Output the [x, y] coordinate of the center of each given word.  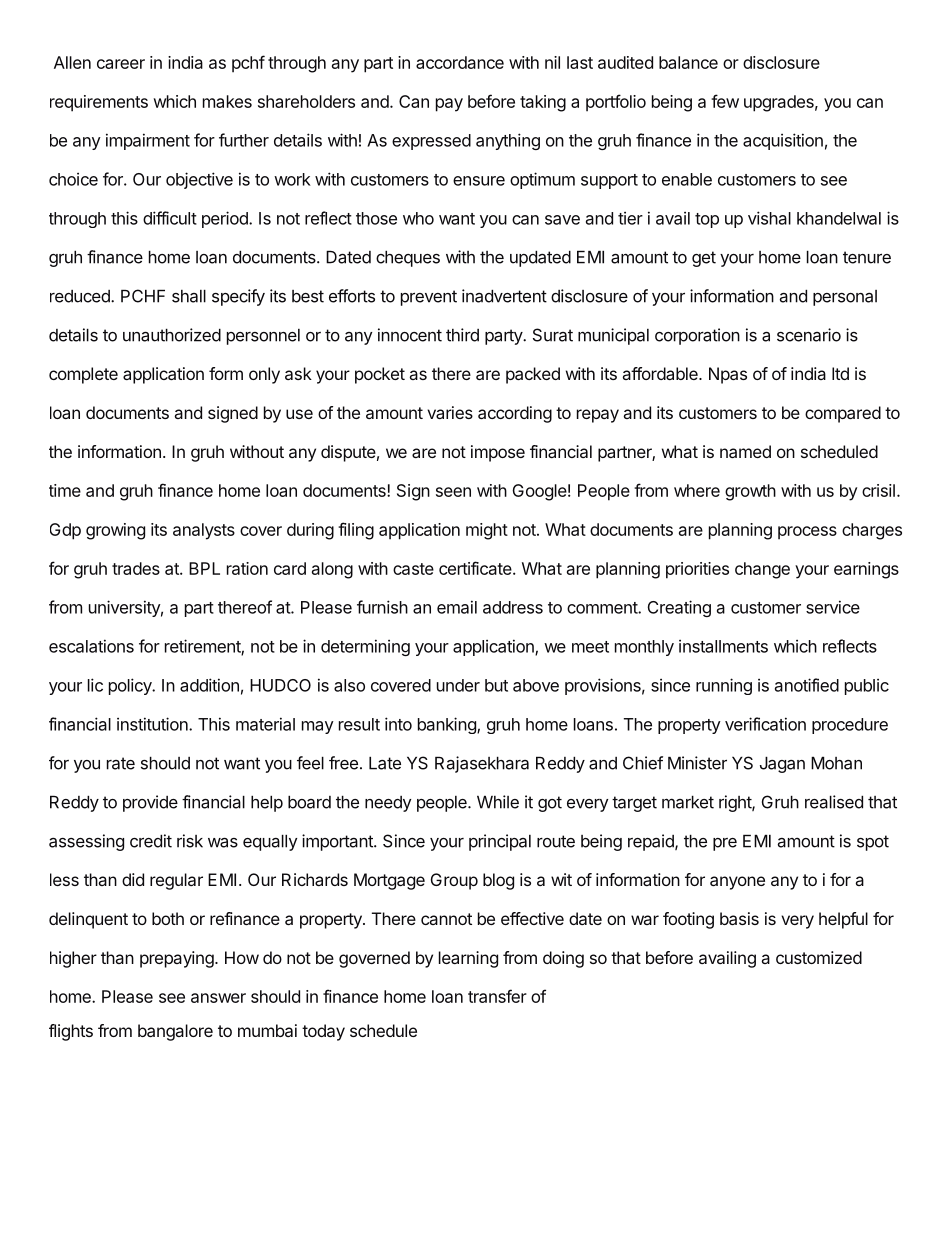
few [725, 101]
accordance [460, 62]
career [121, 64]
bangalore [175, 1032]
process [807, 533]
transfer [497, 996]
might [487, 531]
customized [819, 957]
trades [136, 568]
